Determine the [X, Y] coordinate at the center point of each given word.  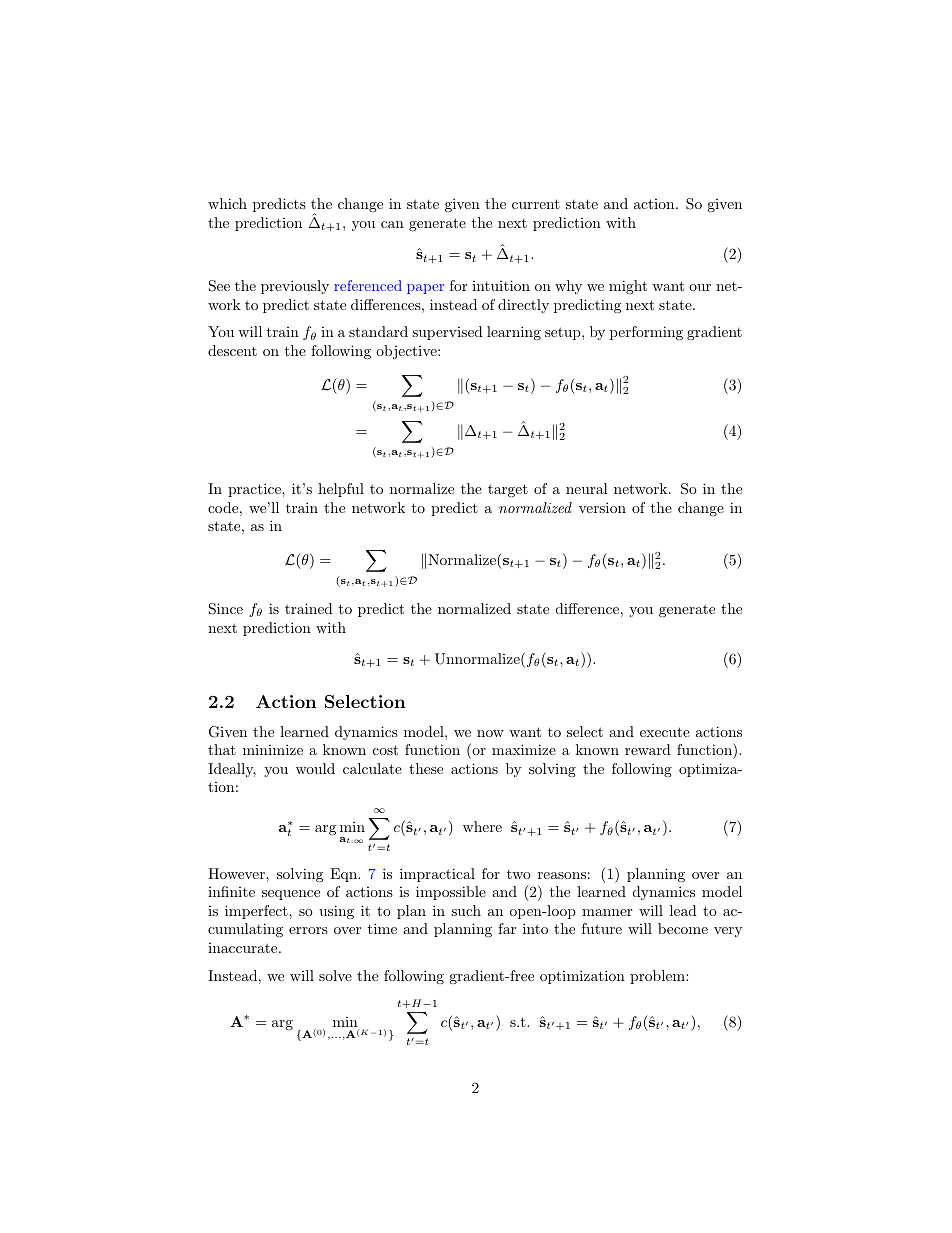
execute [665, 732]
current [536, 204]
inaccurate [244, 948]
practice [255, 490]
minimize [273, 749]
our [700, 287]
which [227, 203]
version [602, 507]
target [508, 490]
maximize [524, 749]
